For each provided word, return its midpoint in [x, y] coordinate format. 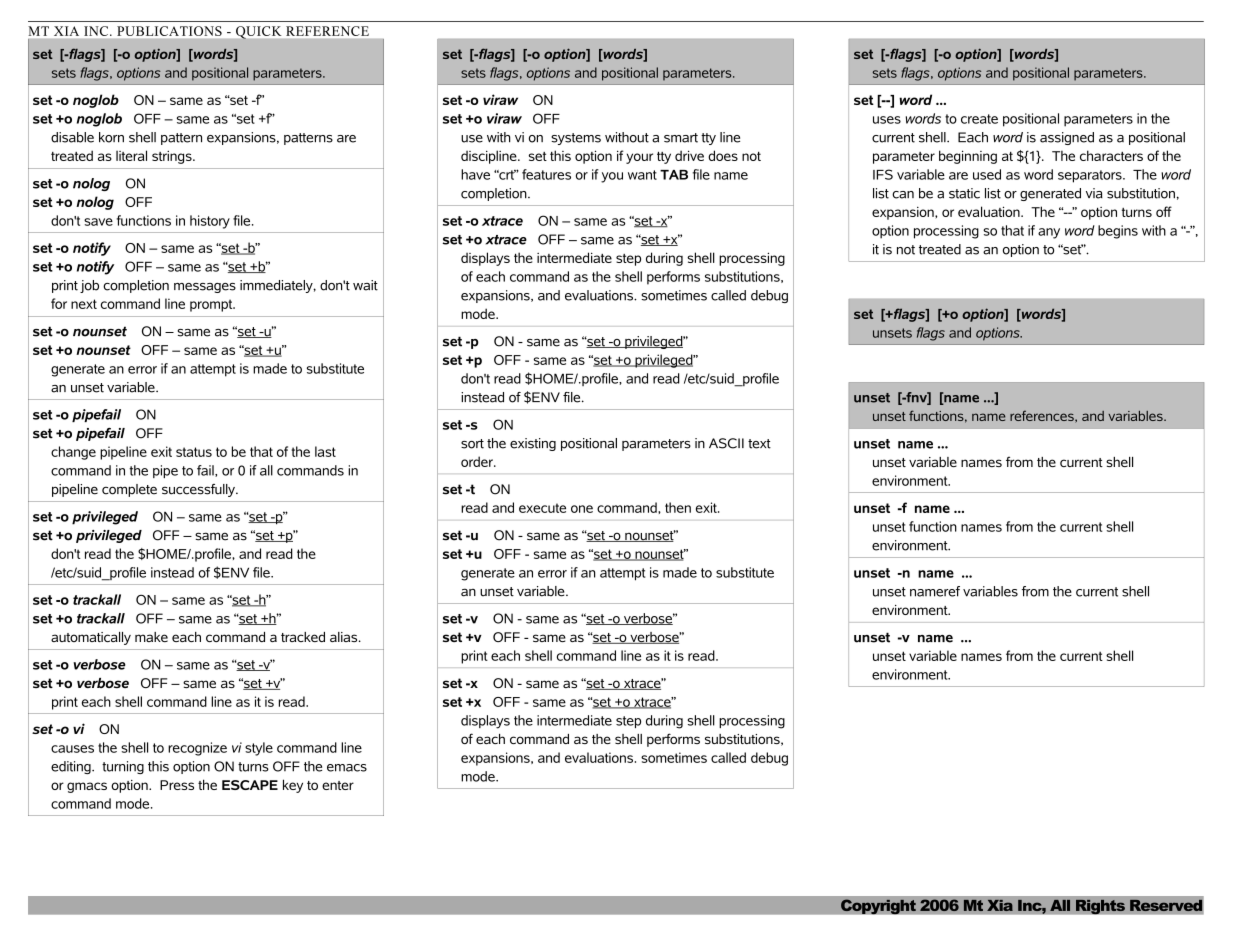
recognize [197, 749]
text [759, 444]
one [582, 509]
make [151, 637]
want [642, 175]
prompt [212, 305]
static [964, 193]
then [678, 507]
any [1049, 233]
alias [345, 637]
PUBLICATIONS [169, 31]
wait [365, 285]
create [979, 119]
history [210, 222]
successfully [199, 490]
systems [576, 139]
